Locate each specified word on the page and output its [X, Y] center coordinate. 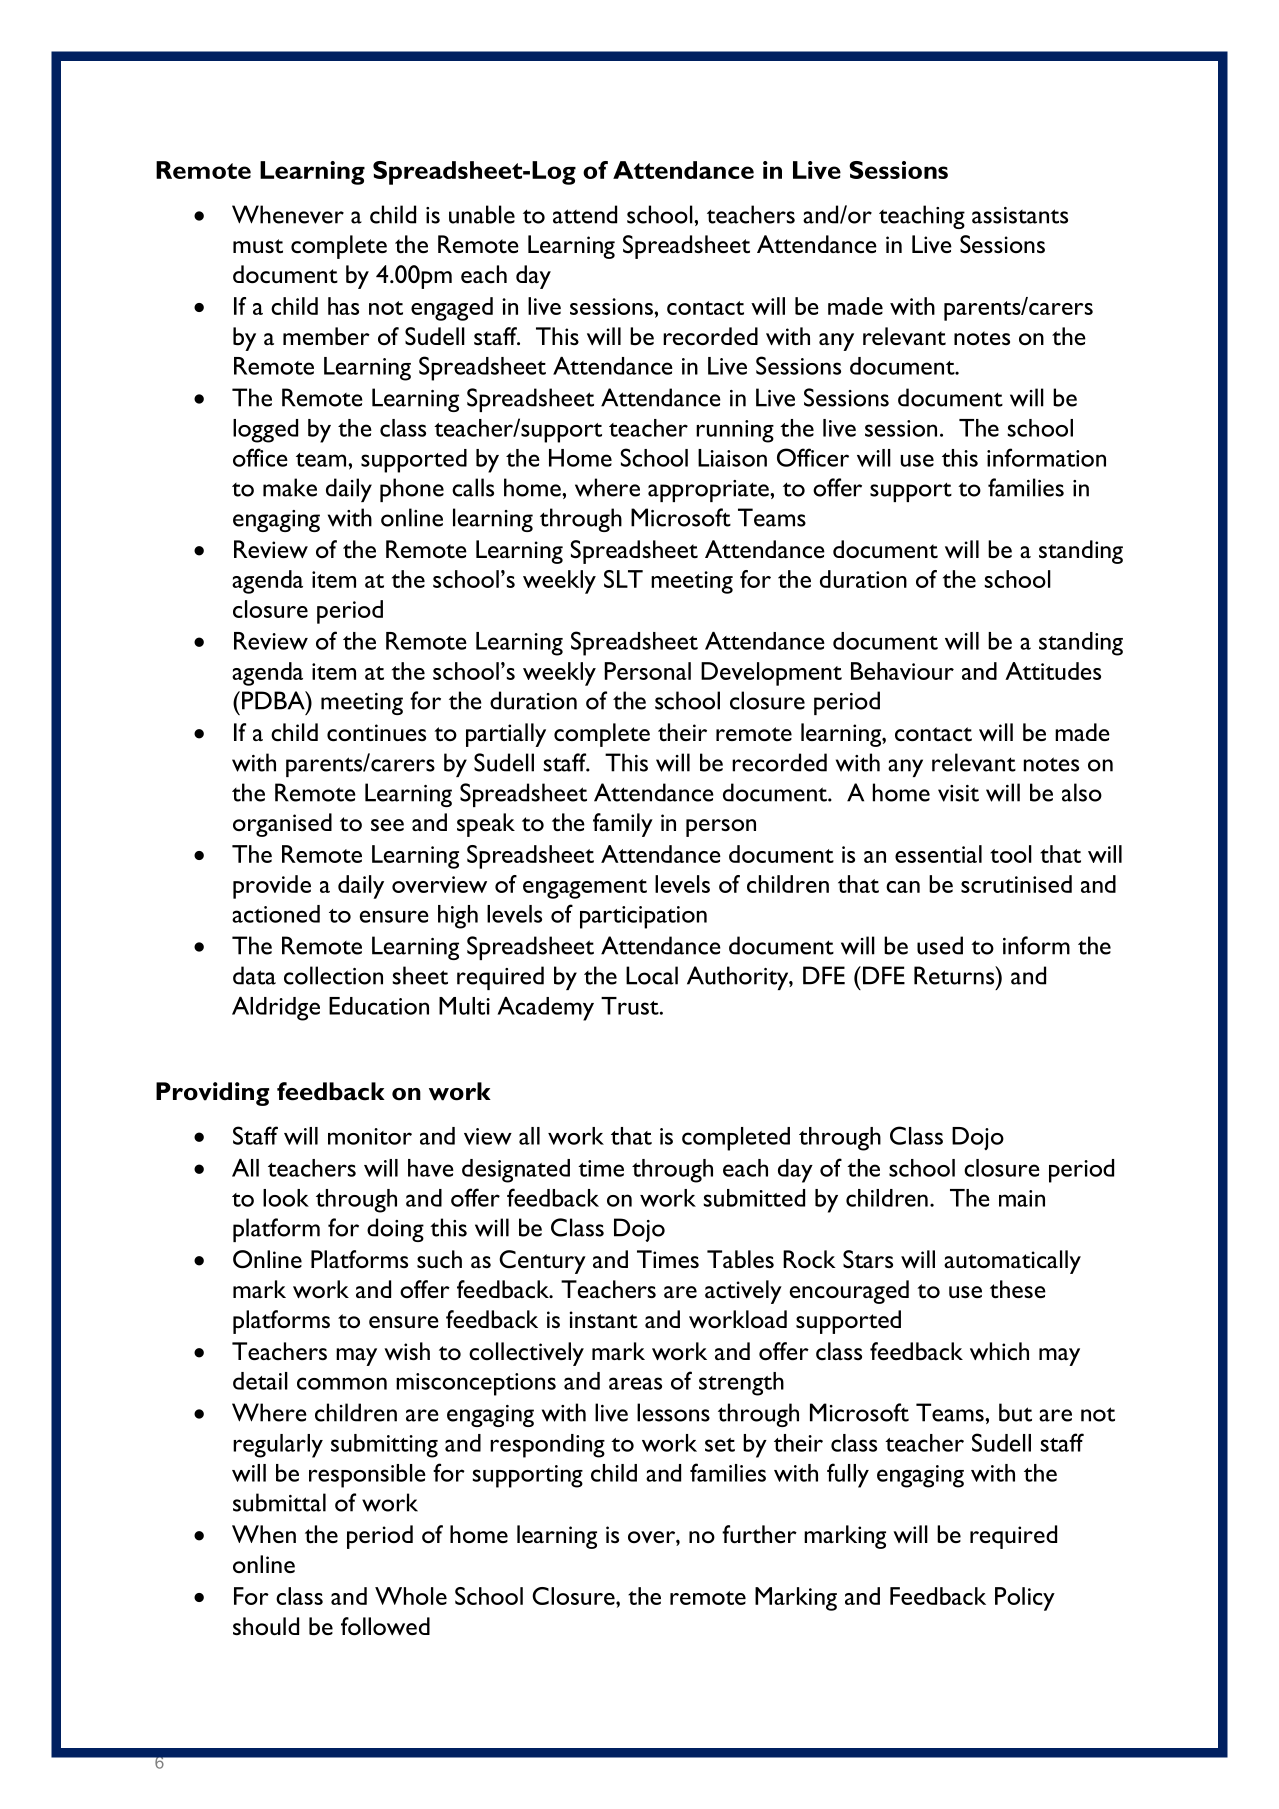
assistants [1020, 215]
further [759, 1534]
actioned [276, 914]
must [258, 246]
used [940, 945]
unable [482, 214]
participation [643, 917]
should [266, 1626]
